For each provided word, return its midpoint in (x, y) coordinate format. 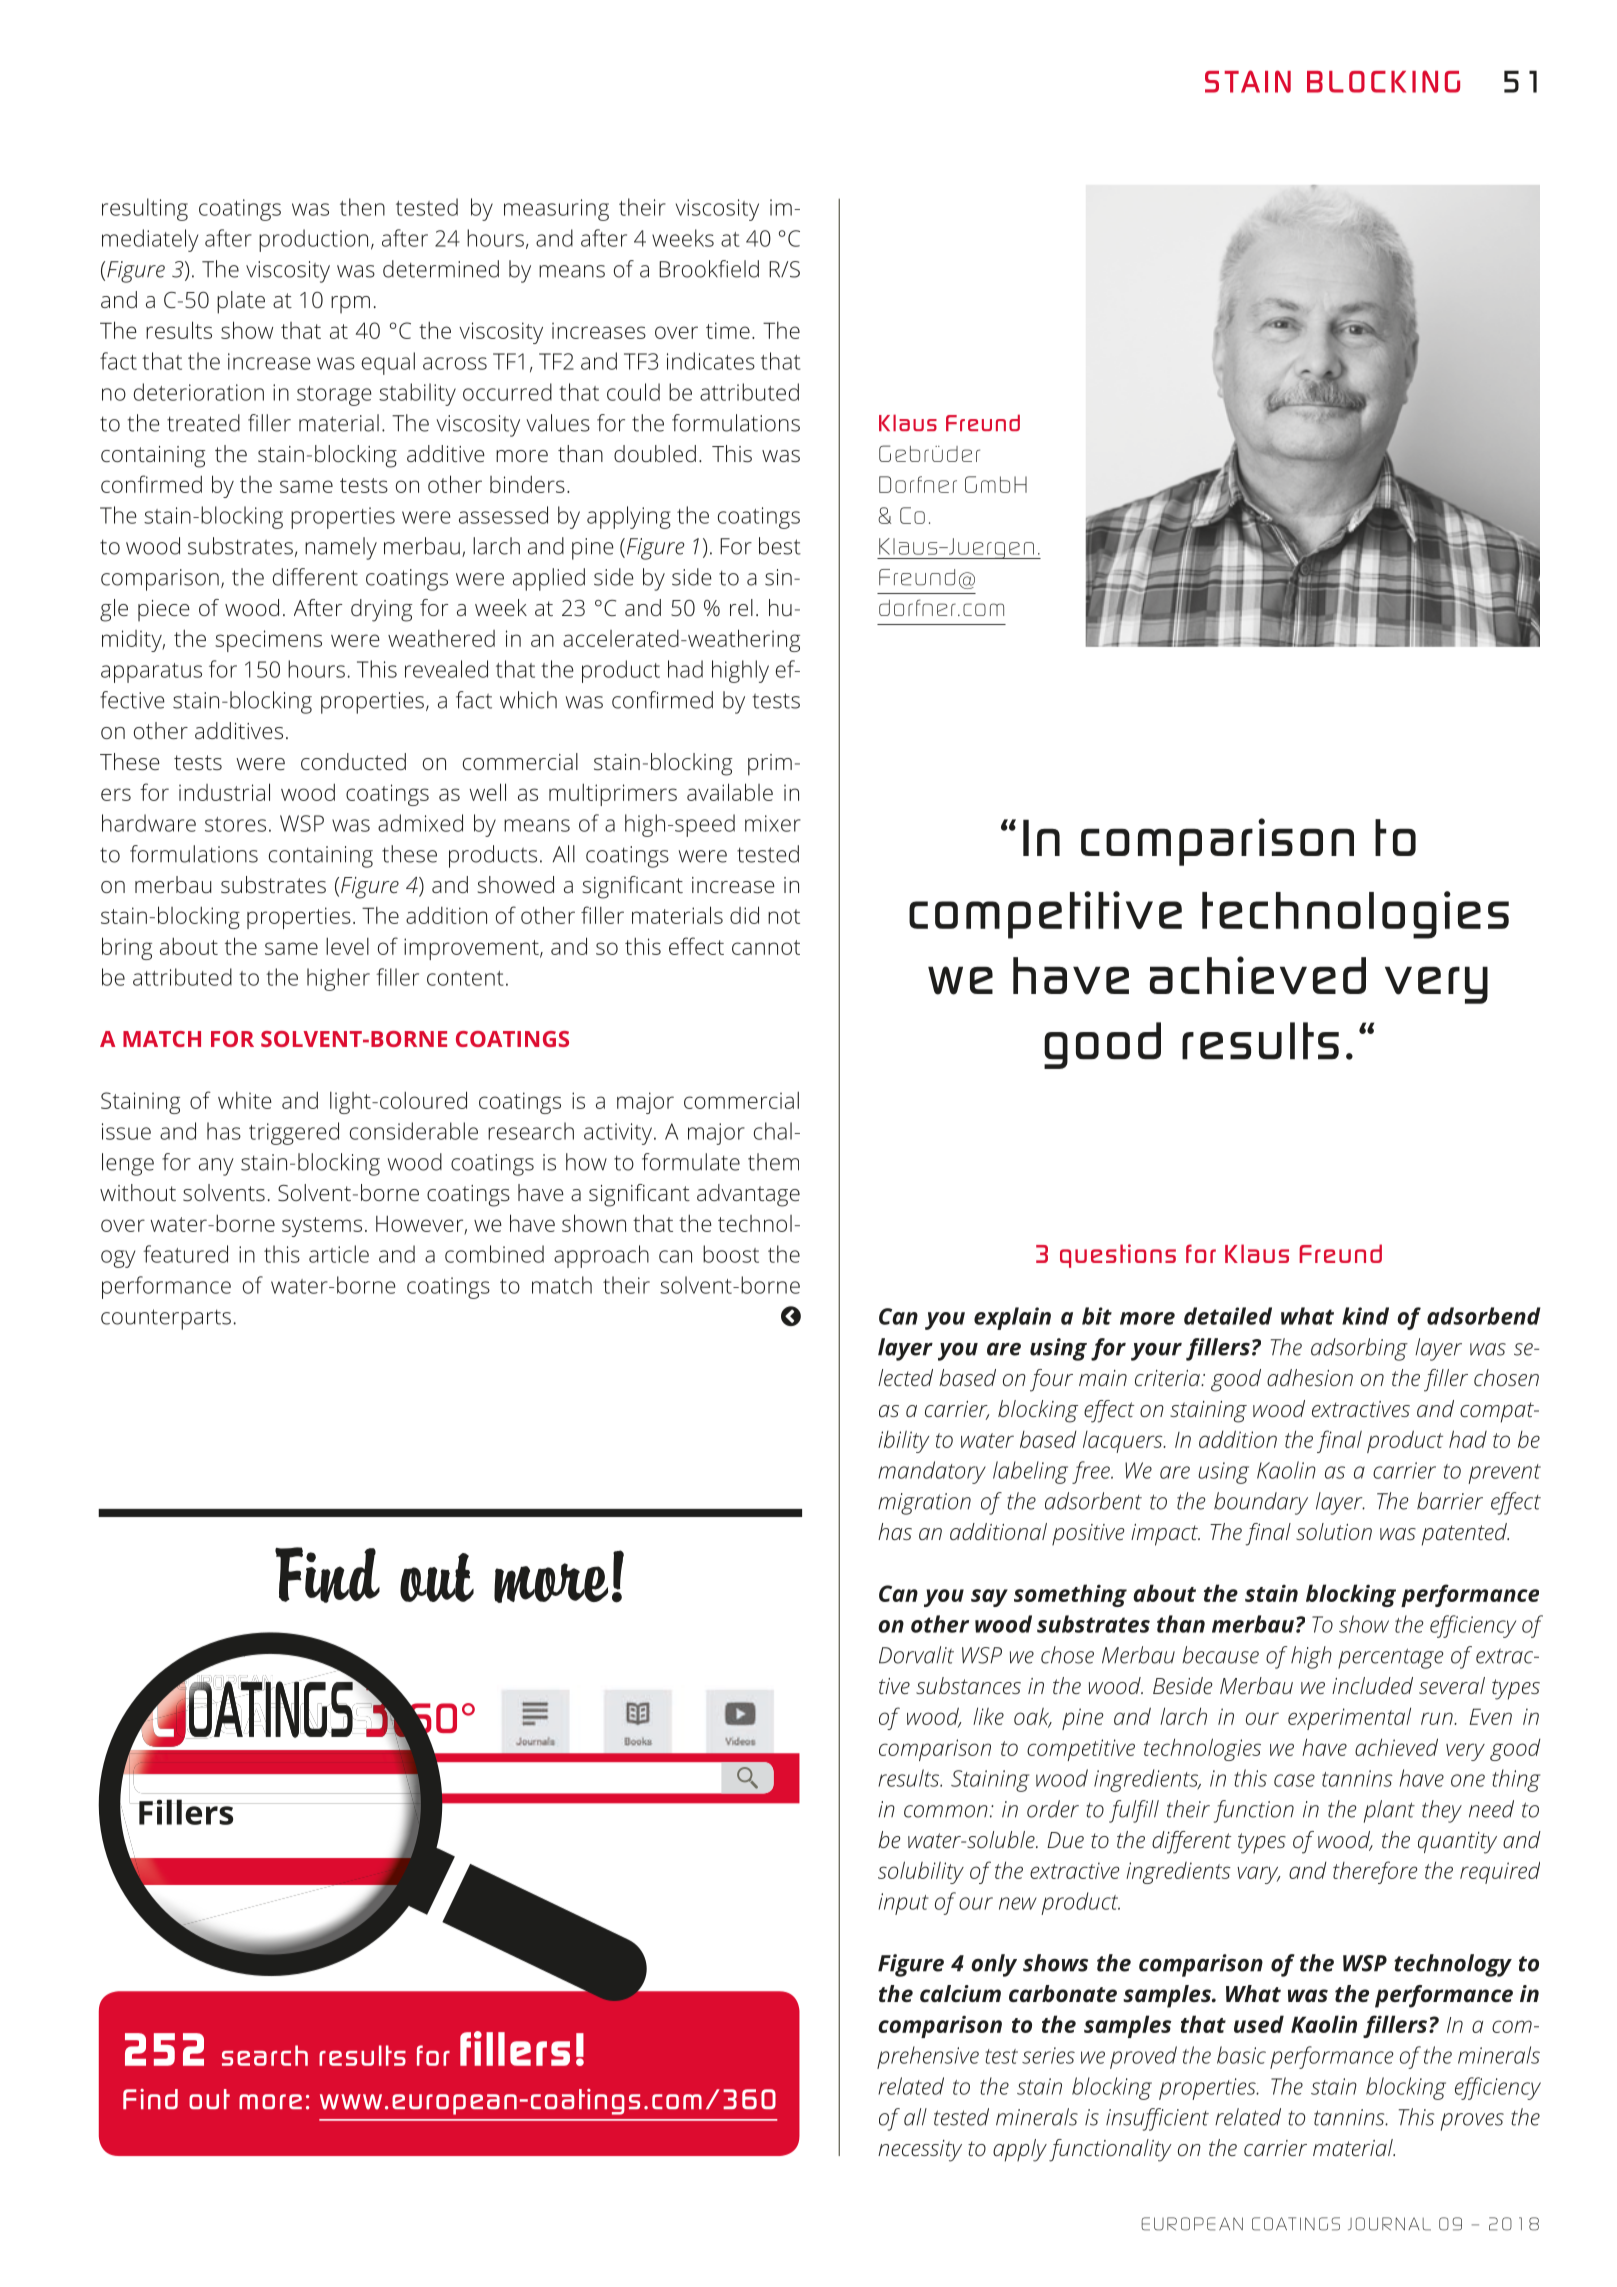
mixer (773, 823)
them (773, 1162)
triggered (294, 1133)
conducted (353, 761)
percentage (1391, 1658)
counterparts (166, 1319)
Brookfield (709, 269)
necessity (920, 2151)
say (989, 1598)
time (728, 330)
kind (1365, 1316)
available (730, 792)
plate (241, 302)
